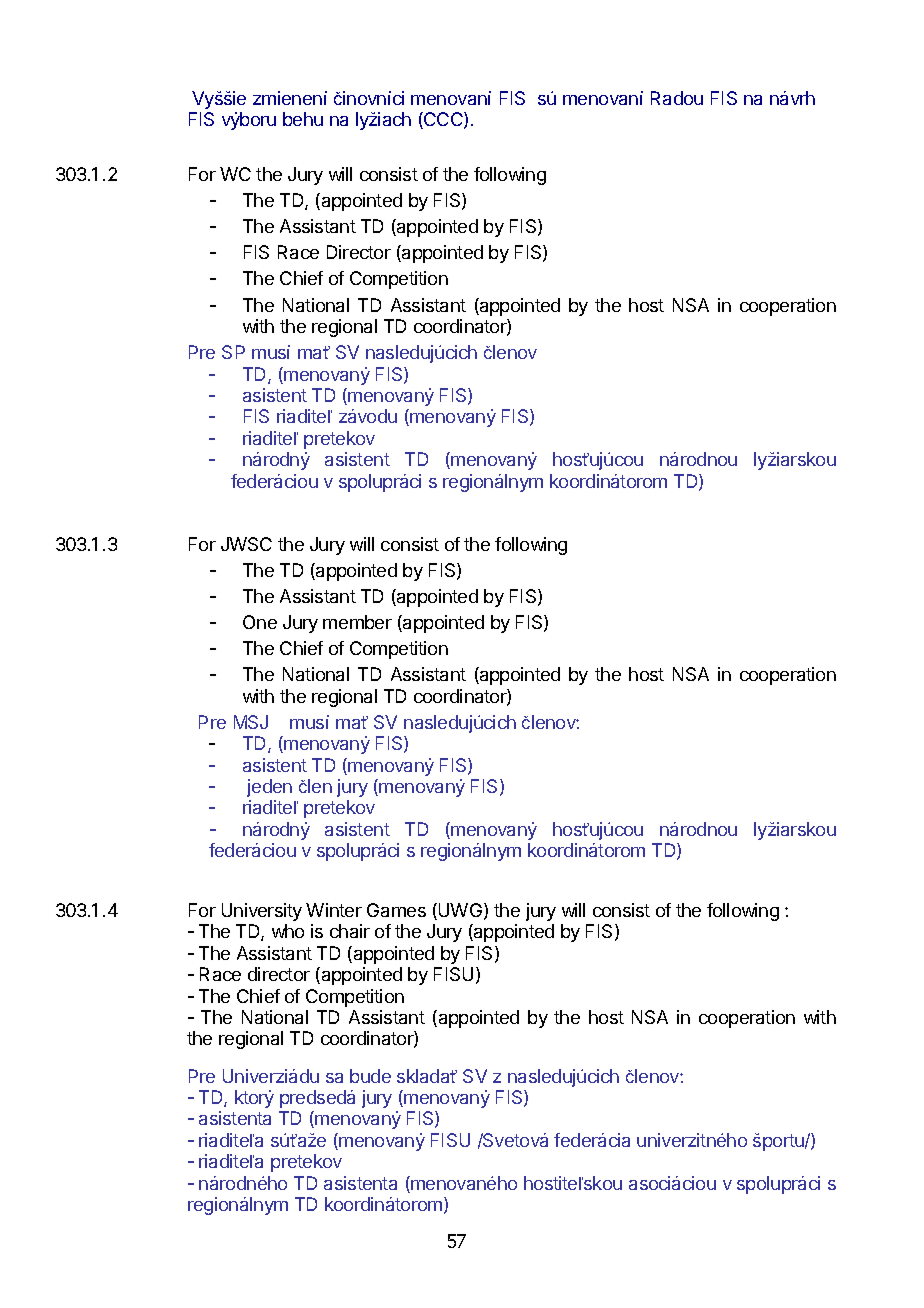  What do you see at coordinates (357, 622) in the image?
I see `member` at bounding box center [357, 622].
